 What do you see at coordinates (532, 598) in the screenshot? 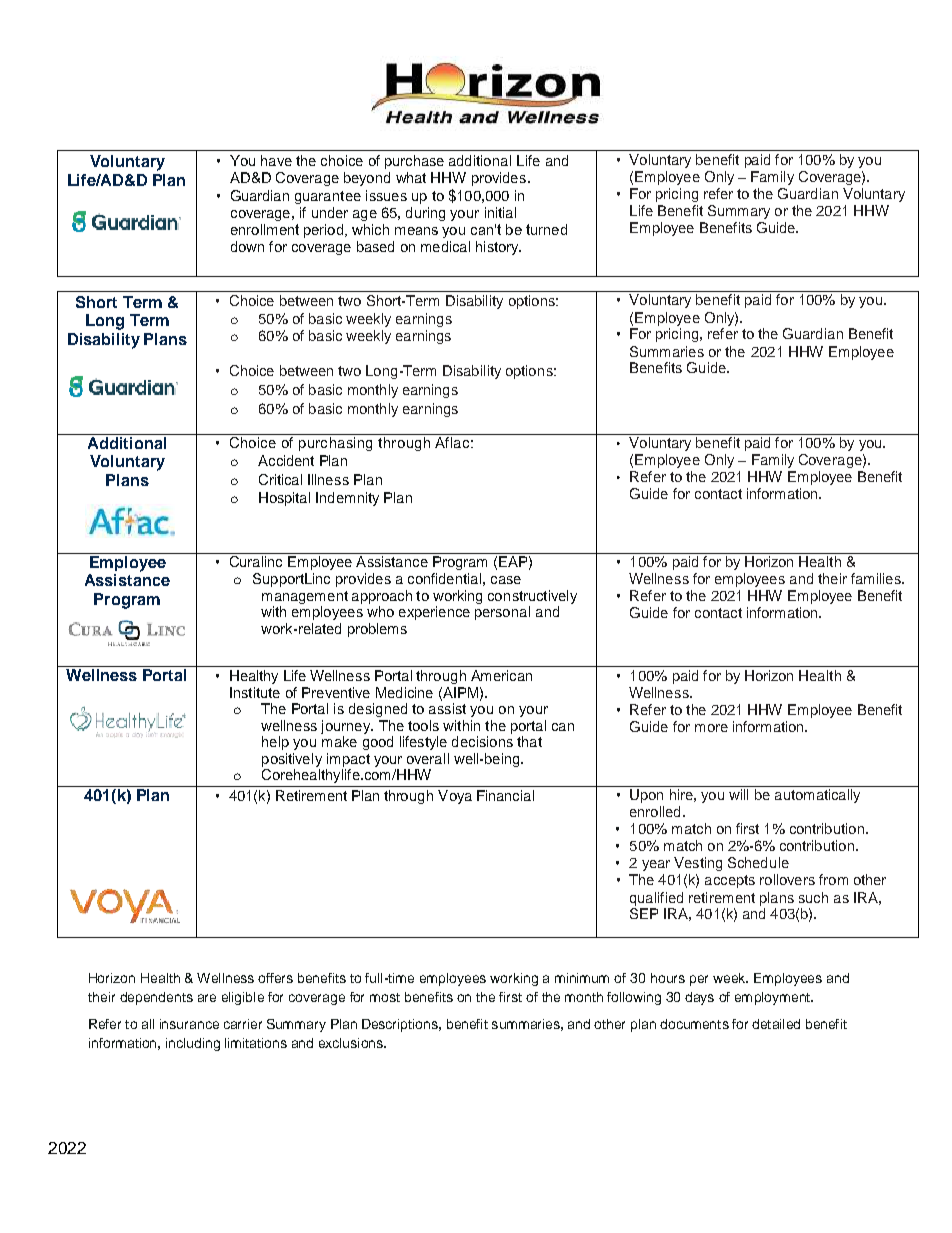
I see `constructively` at bounding box center [532, 598].
